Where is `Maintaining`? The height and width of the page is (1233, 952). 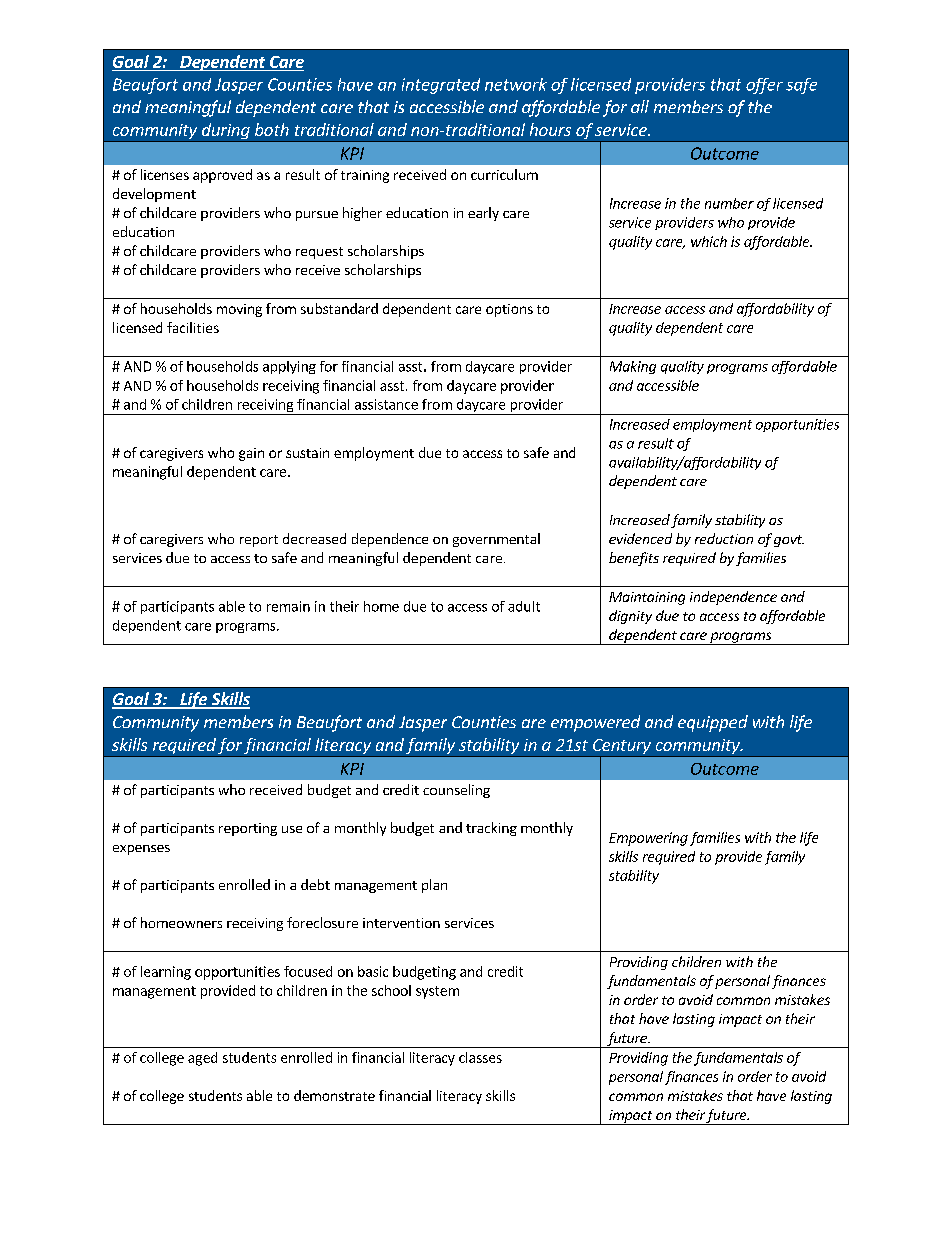
Maintaining is located at coordinates (647, 598).
